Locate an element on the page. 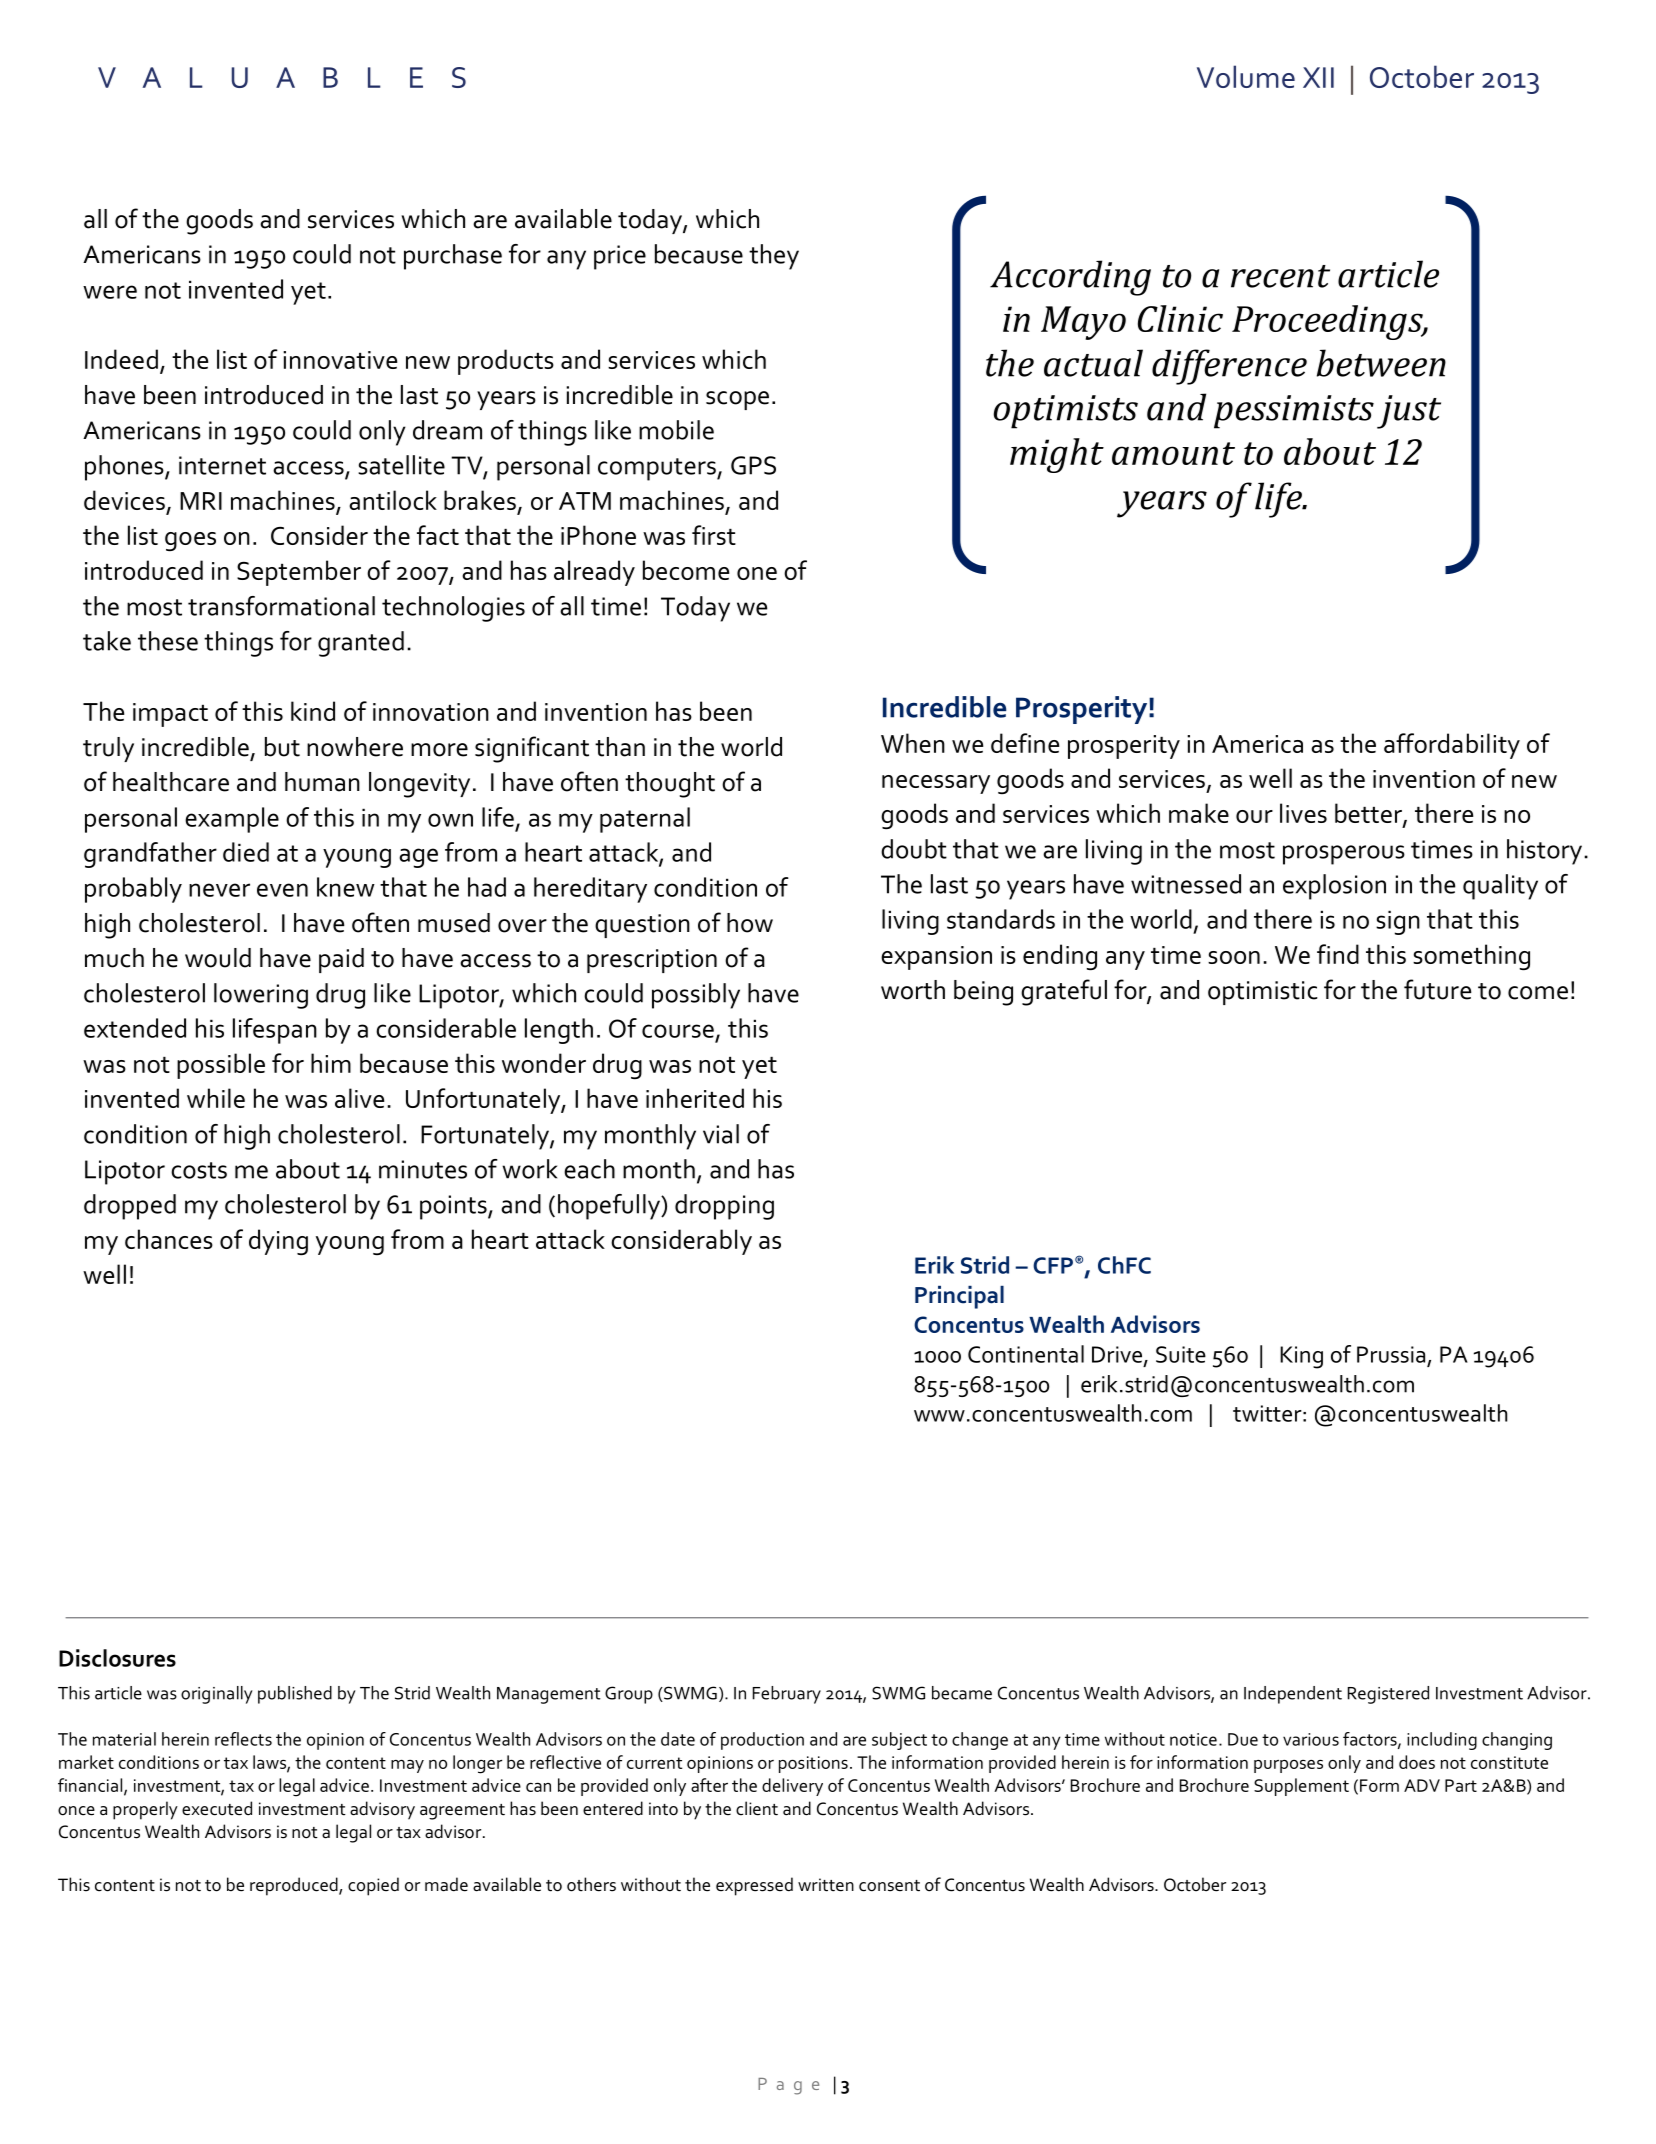  purchase is located at coordinates (453, 257).
